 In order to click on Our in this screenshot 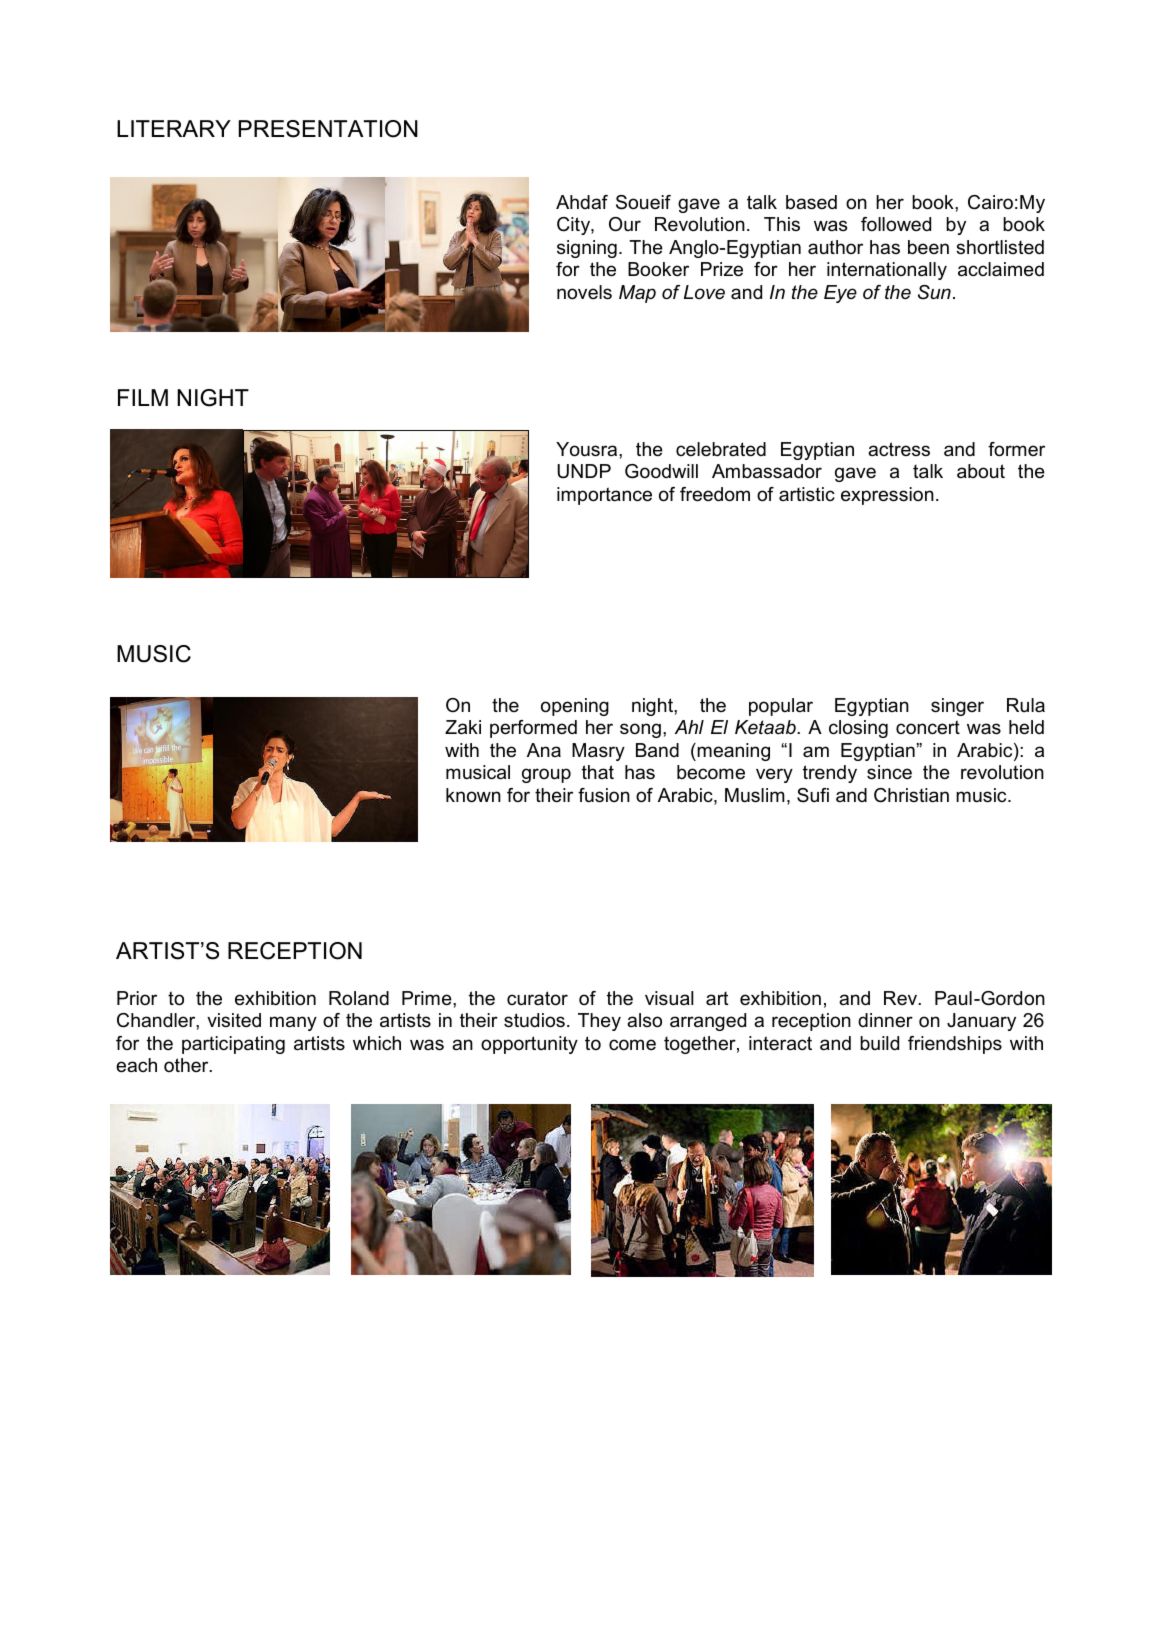, I will do `click(625, 224)`.
